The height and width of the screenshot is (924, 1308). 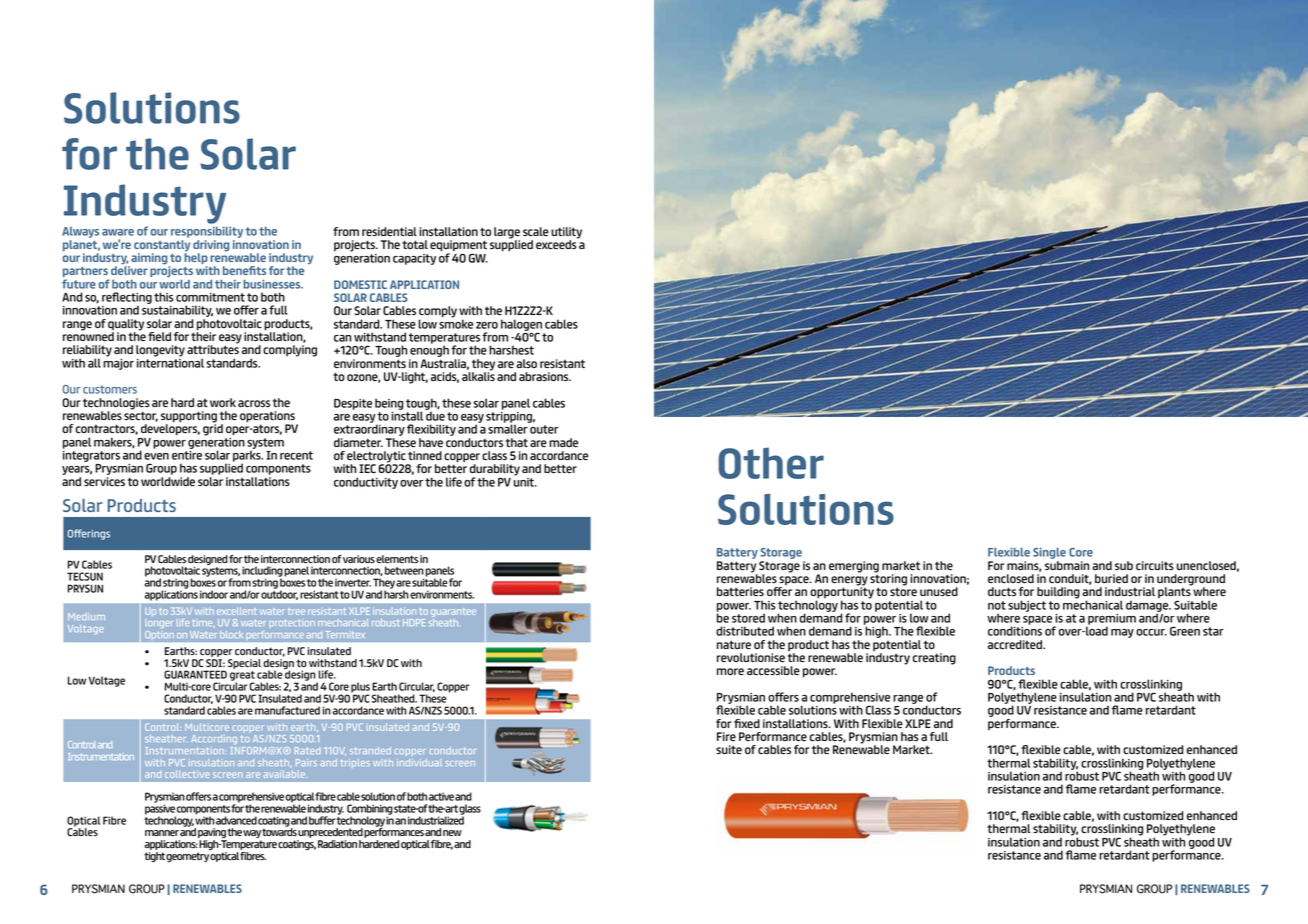 I want to click on various, so click(x=359, y=559).
